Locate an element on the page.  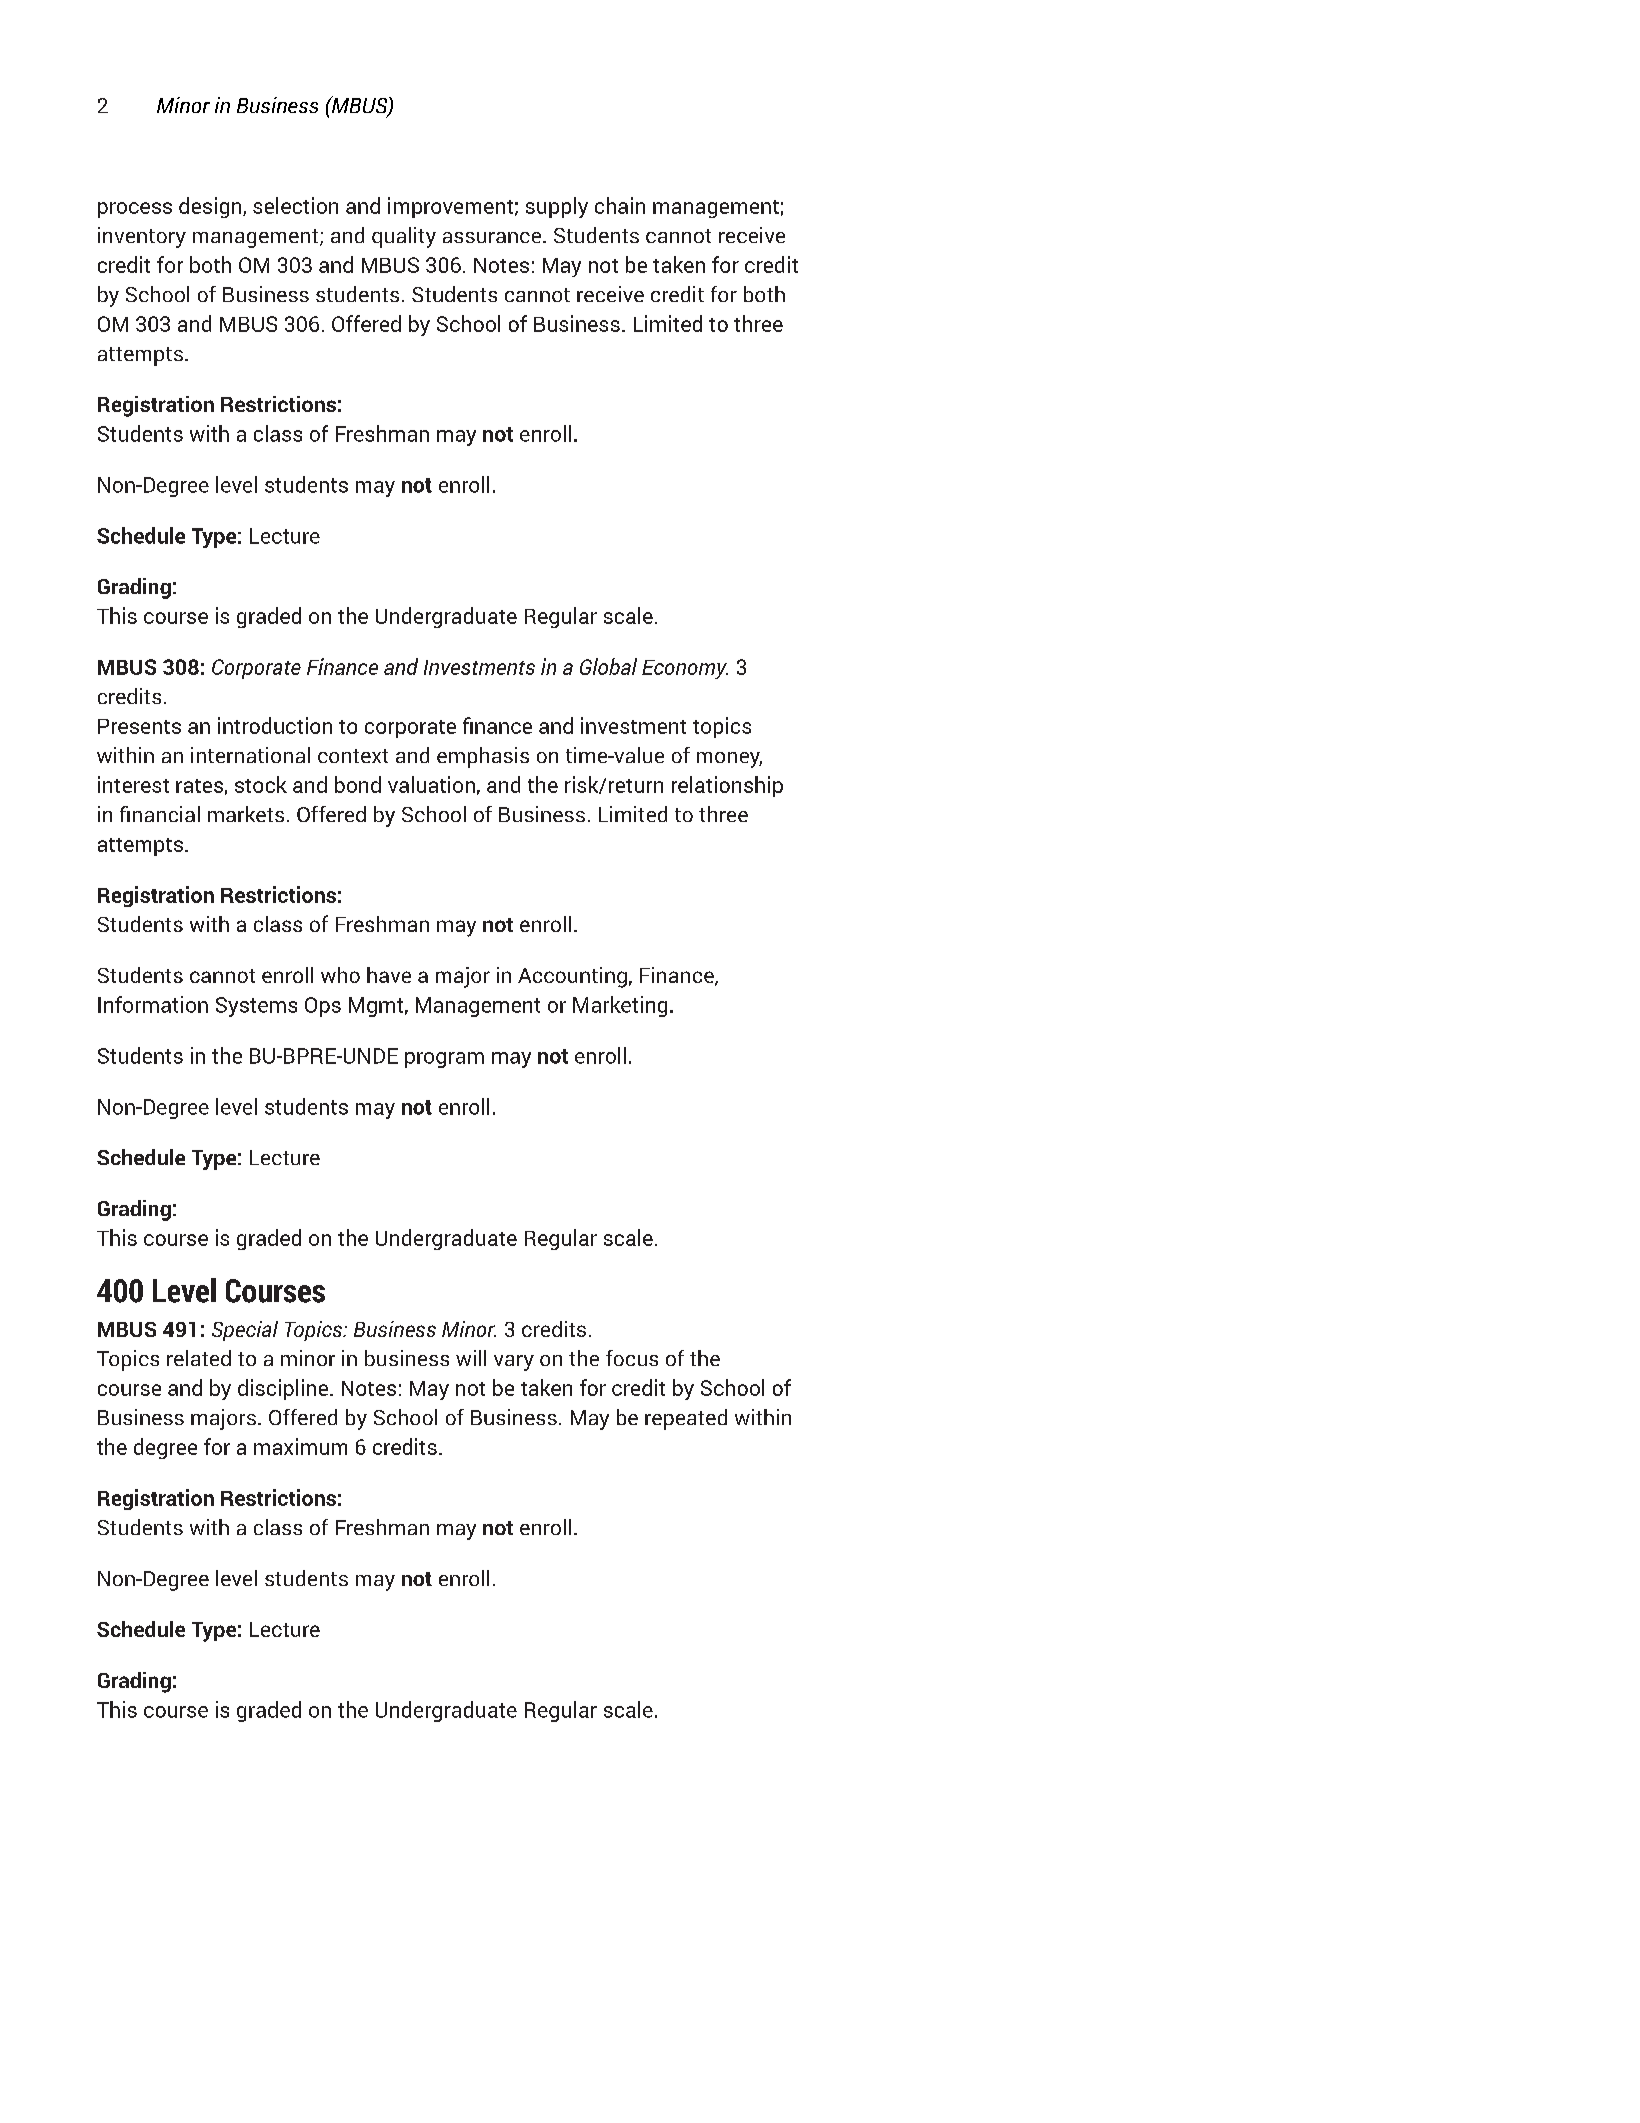
related is located at coordinates (199, 1358).
